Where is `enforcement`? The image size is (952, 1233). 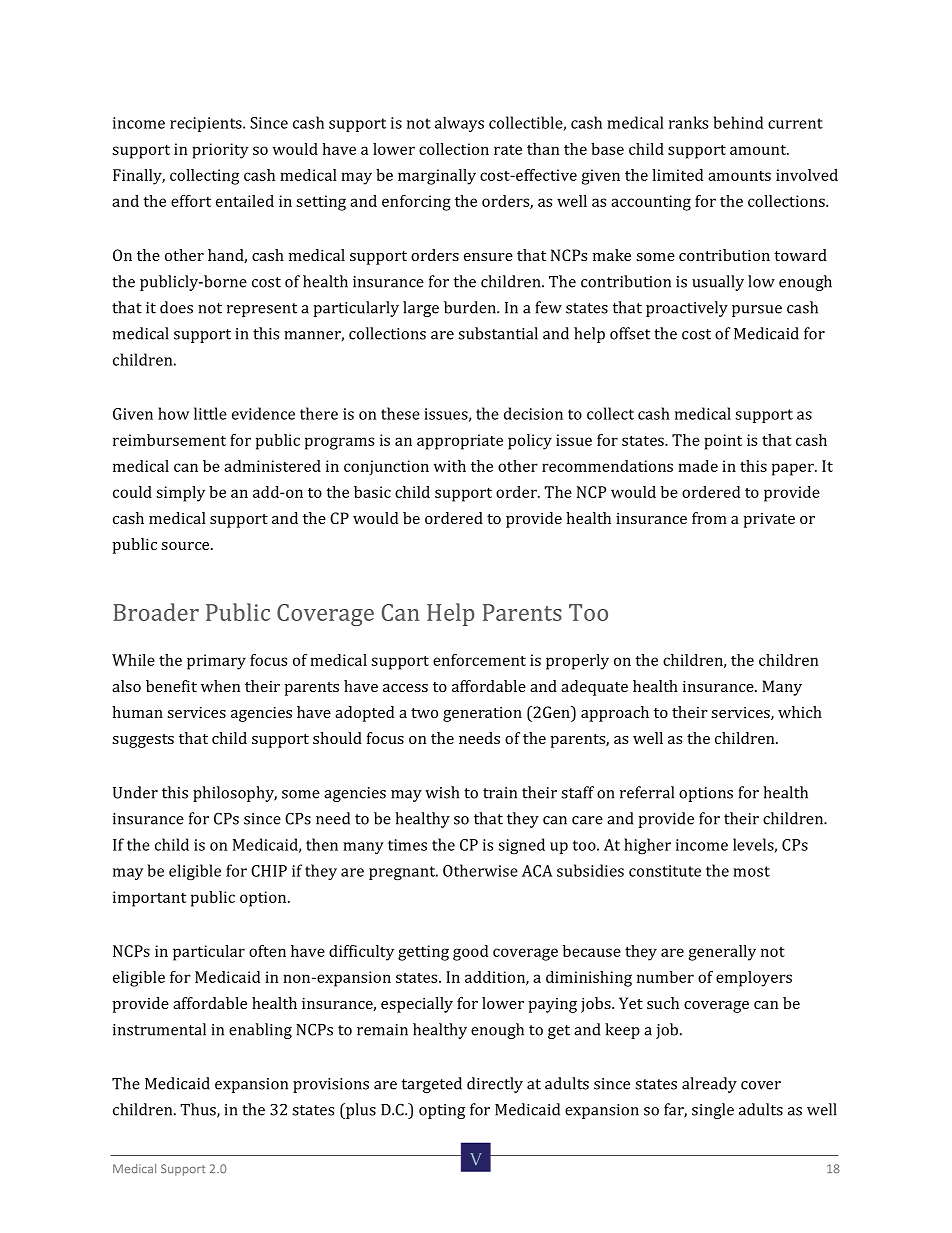
enforcement is located at coordinates (479, 660).
